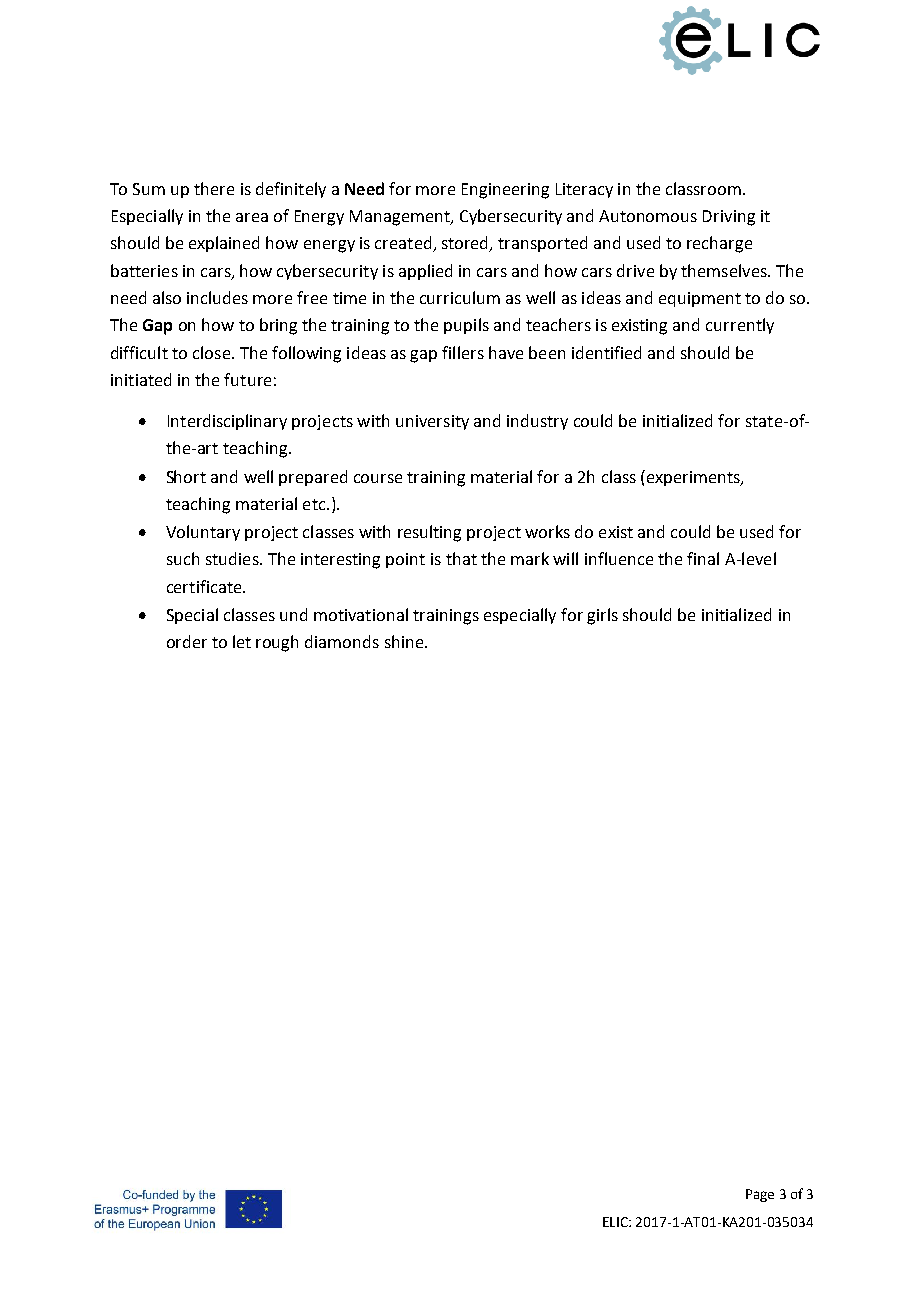 This document has width=924, height=1308. Describe the element at coordinates (760, 1195) in the document. I see `Page` at that location.
